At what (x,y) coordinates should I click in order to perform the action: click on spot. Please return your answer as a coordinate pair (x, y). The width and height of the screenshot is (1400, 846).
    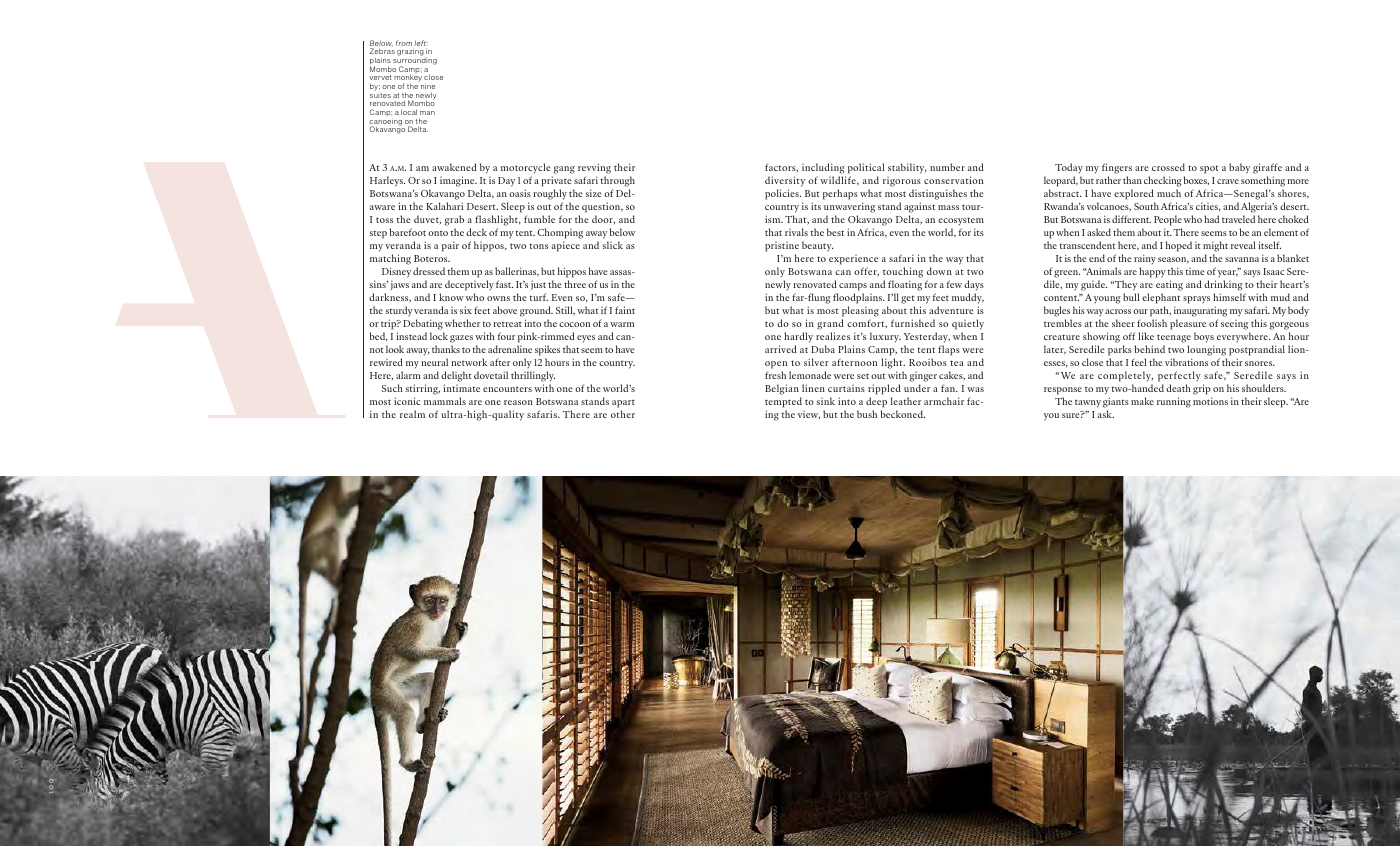
    Looking at the image, I should click on (1209, 169).
